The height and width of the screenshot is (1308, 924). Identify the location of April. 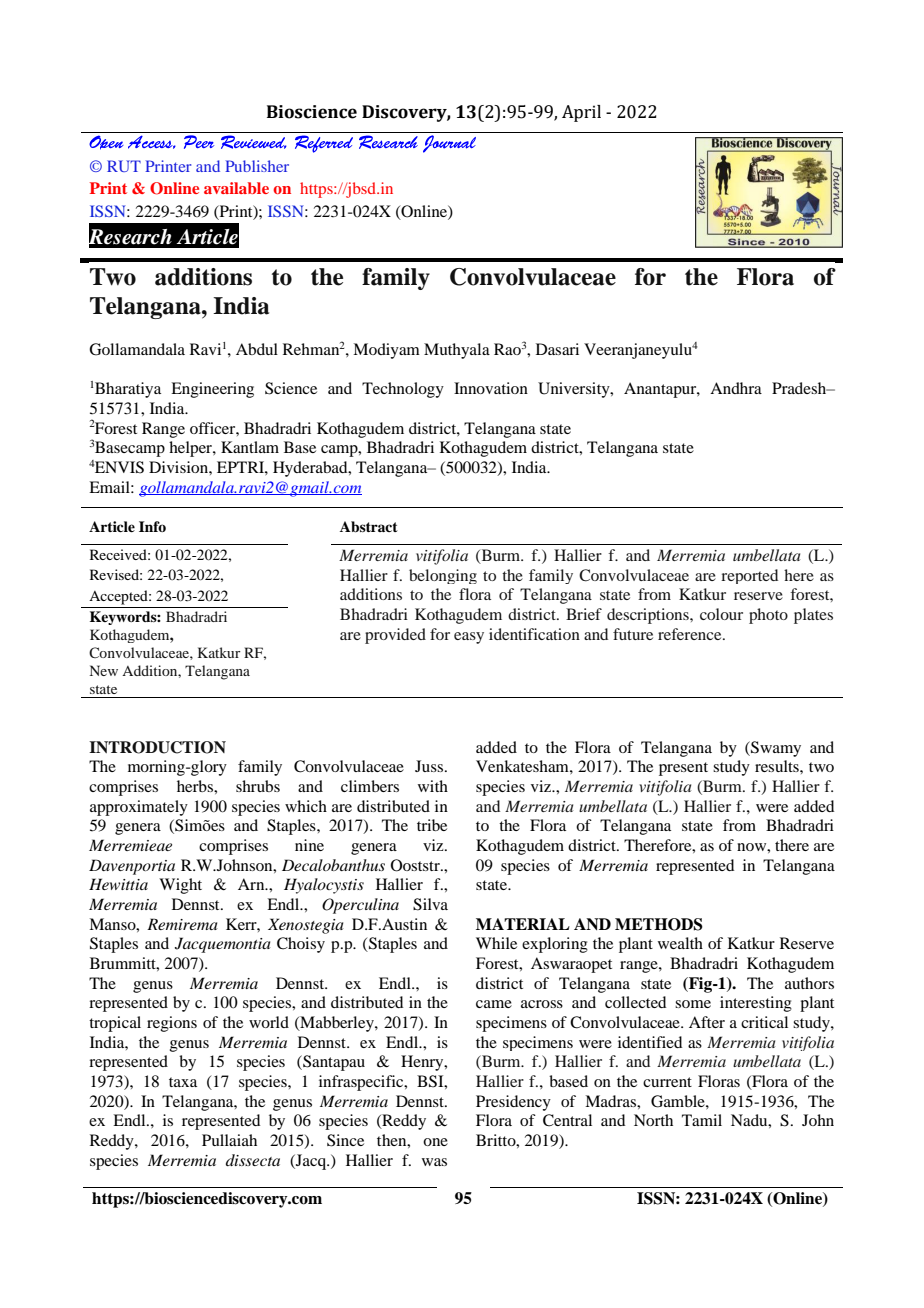
(581, 113).
